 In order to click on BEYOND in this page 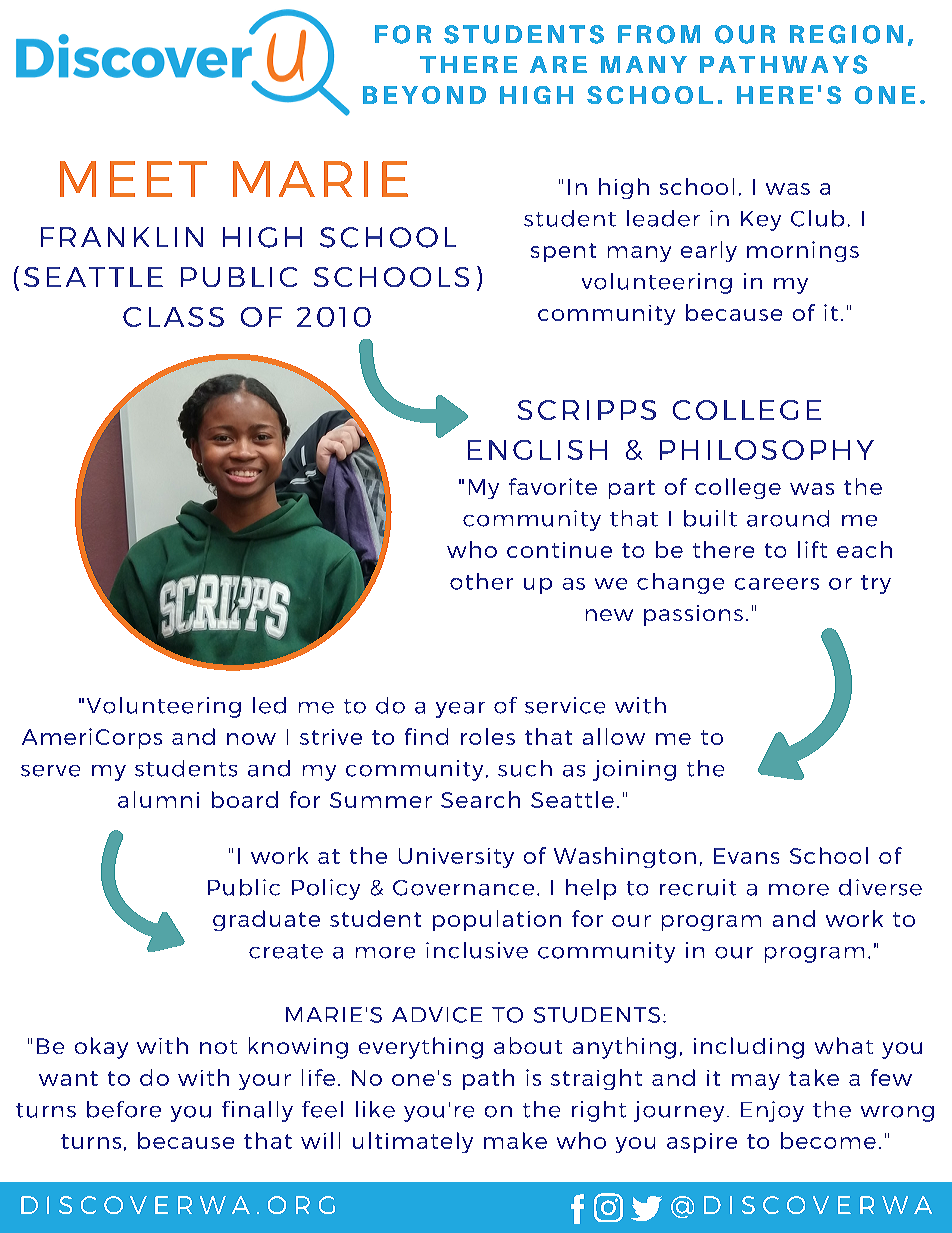, I will do `click(424, 95)`.
